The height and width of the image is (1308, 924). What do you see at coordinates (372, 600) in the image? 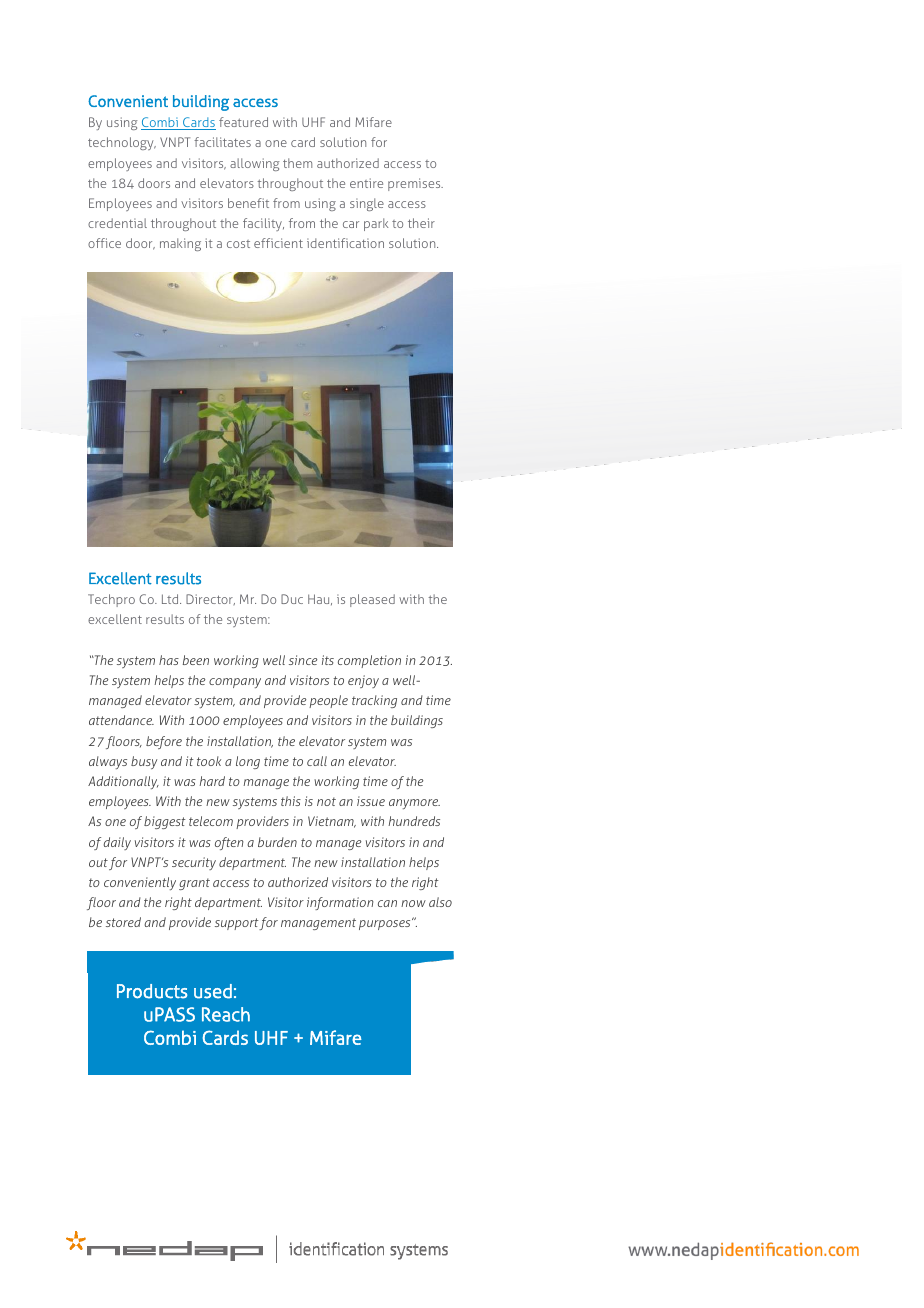
I see `pleased` at bounding box center [372, 600].
